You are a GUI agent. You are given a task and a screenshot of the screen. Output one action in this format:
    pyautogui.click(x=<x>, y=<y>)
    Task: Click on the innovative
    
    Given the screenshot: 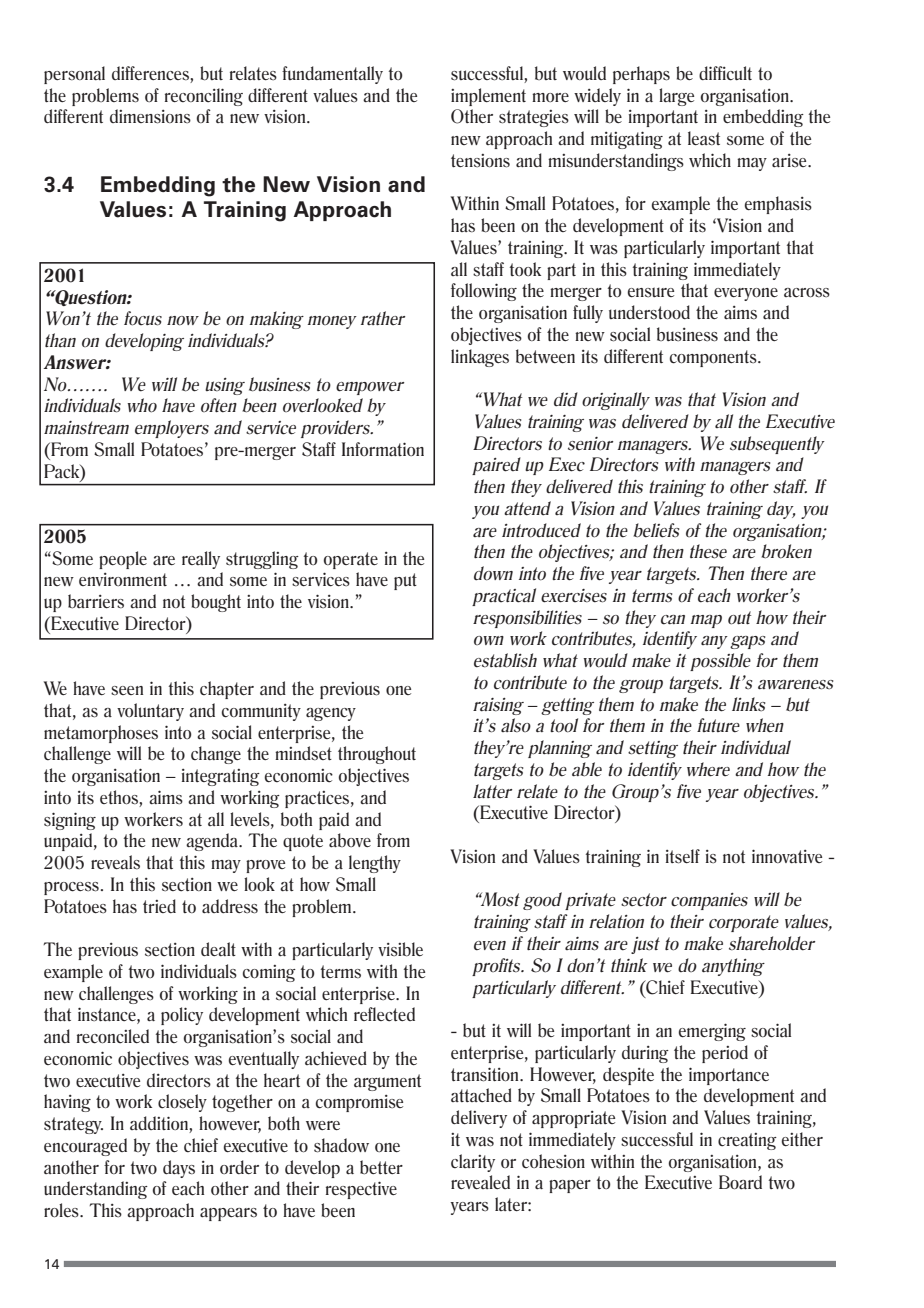 What is the action you would take?
    pyautogui.click(x=787, y=856)
